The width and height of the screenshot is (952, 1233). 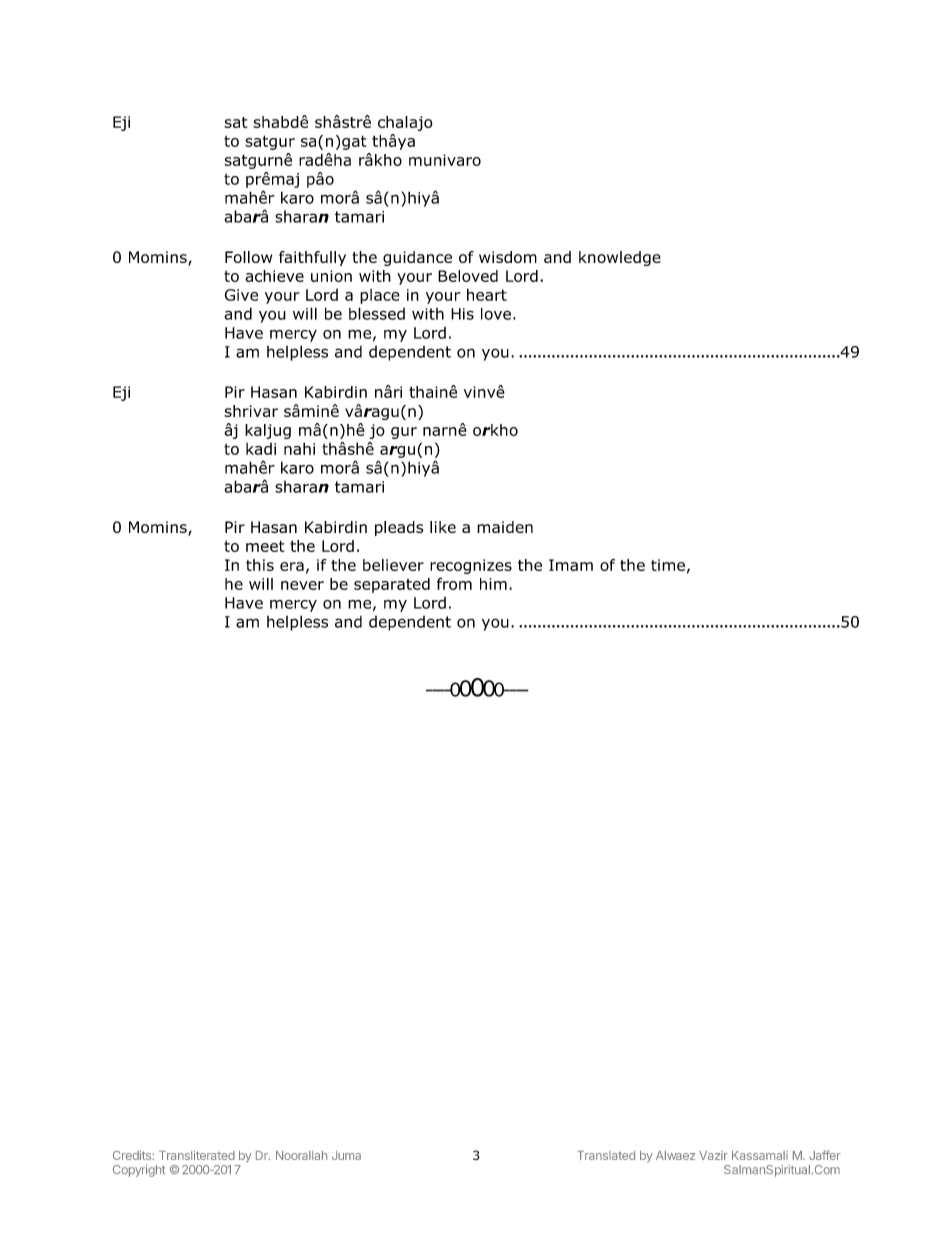 I want to click on heart, so click(x=487, y=294).
